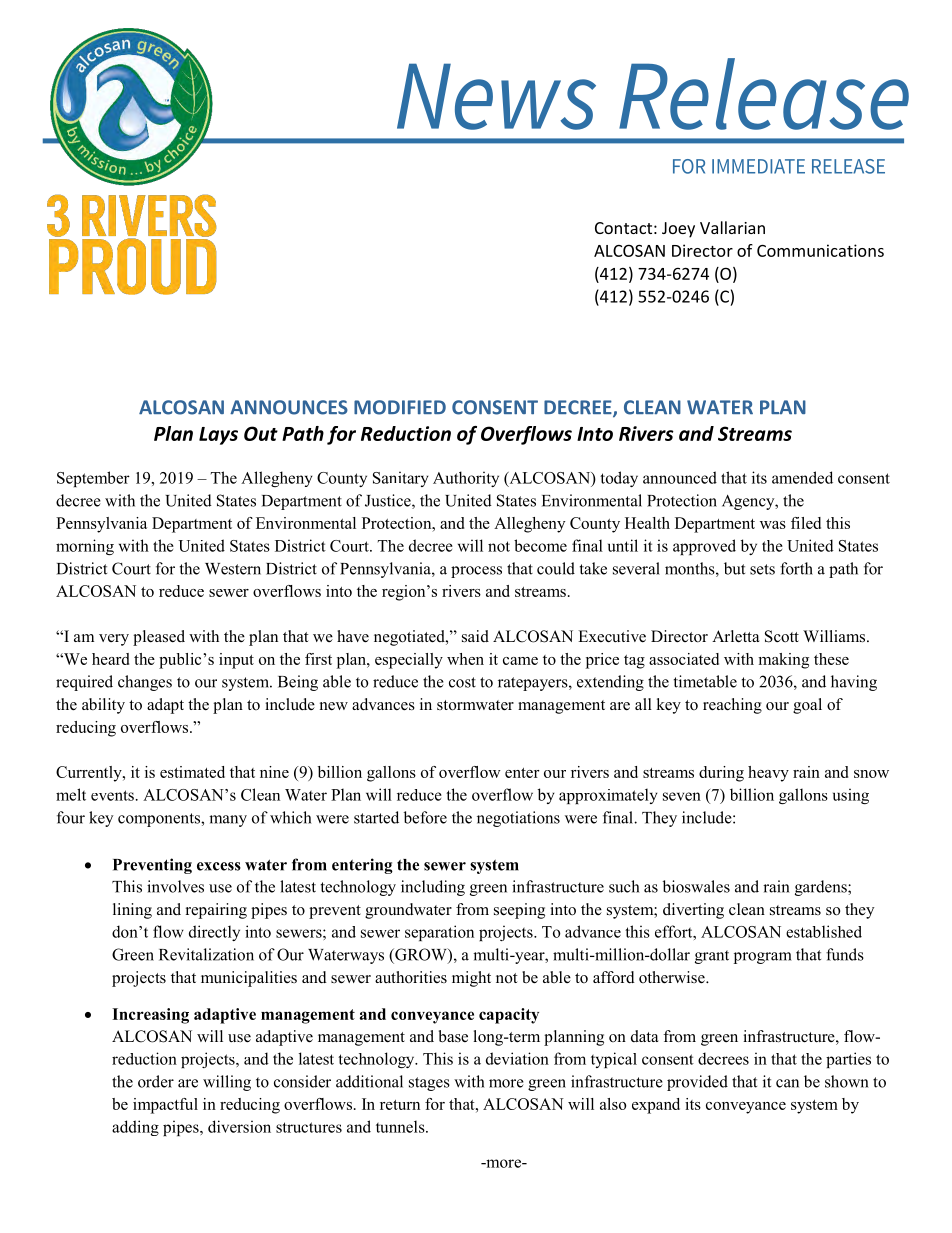  What do you see at coordinates (768, 774) in the document?
I see `heavy` at bounding box center [768, 774].
